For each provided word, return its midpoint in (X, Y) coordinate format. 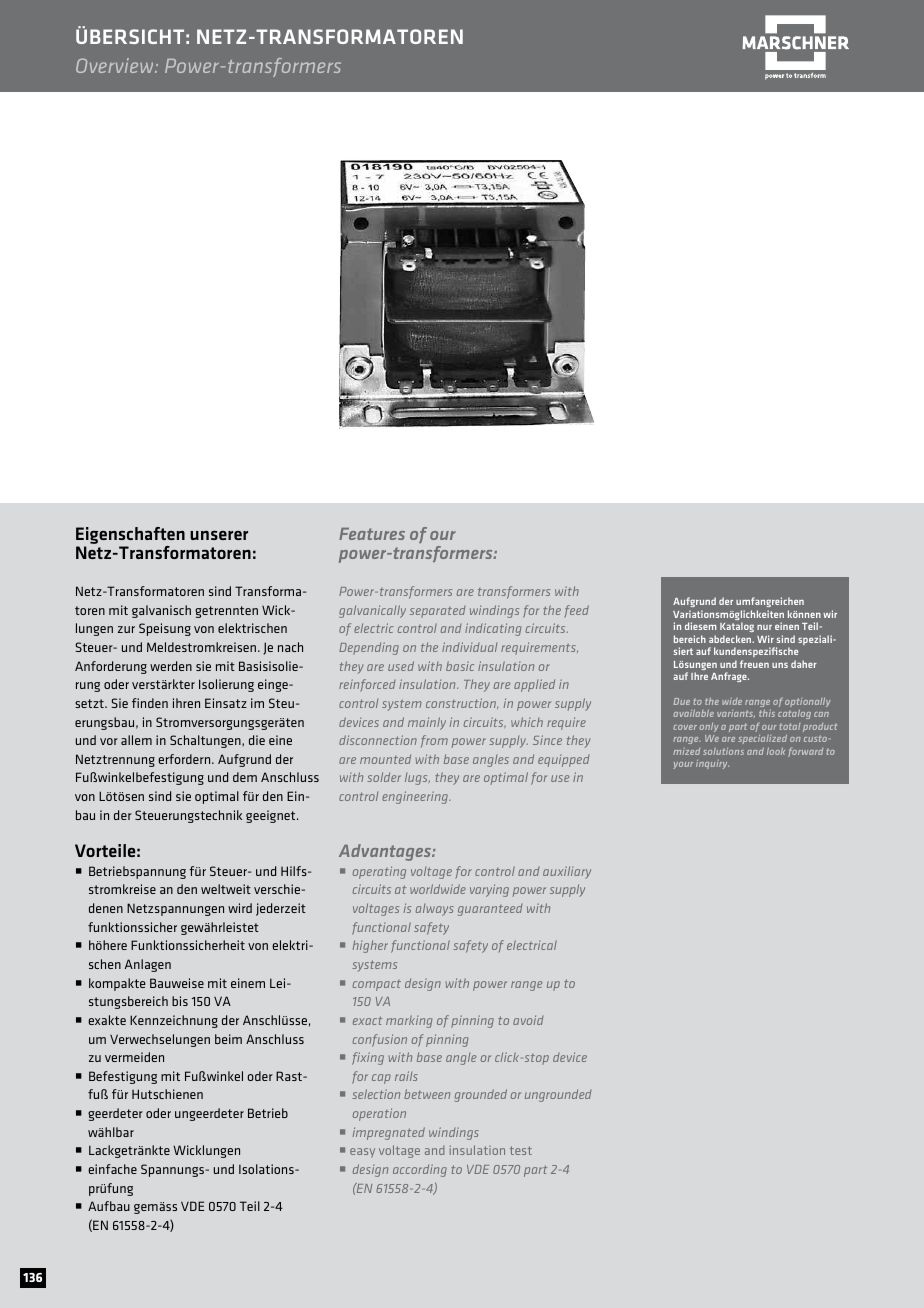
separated (438, 612)
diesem (700, 626)
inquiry (712, 764)
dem (245, 777)
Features (372, 534)
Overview (116, 65)
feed (576, 611)
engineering (416, 797)
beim (228, 1039)
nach (290, 647)
